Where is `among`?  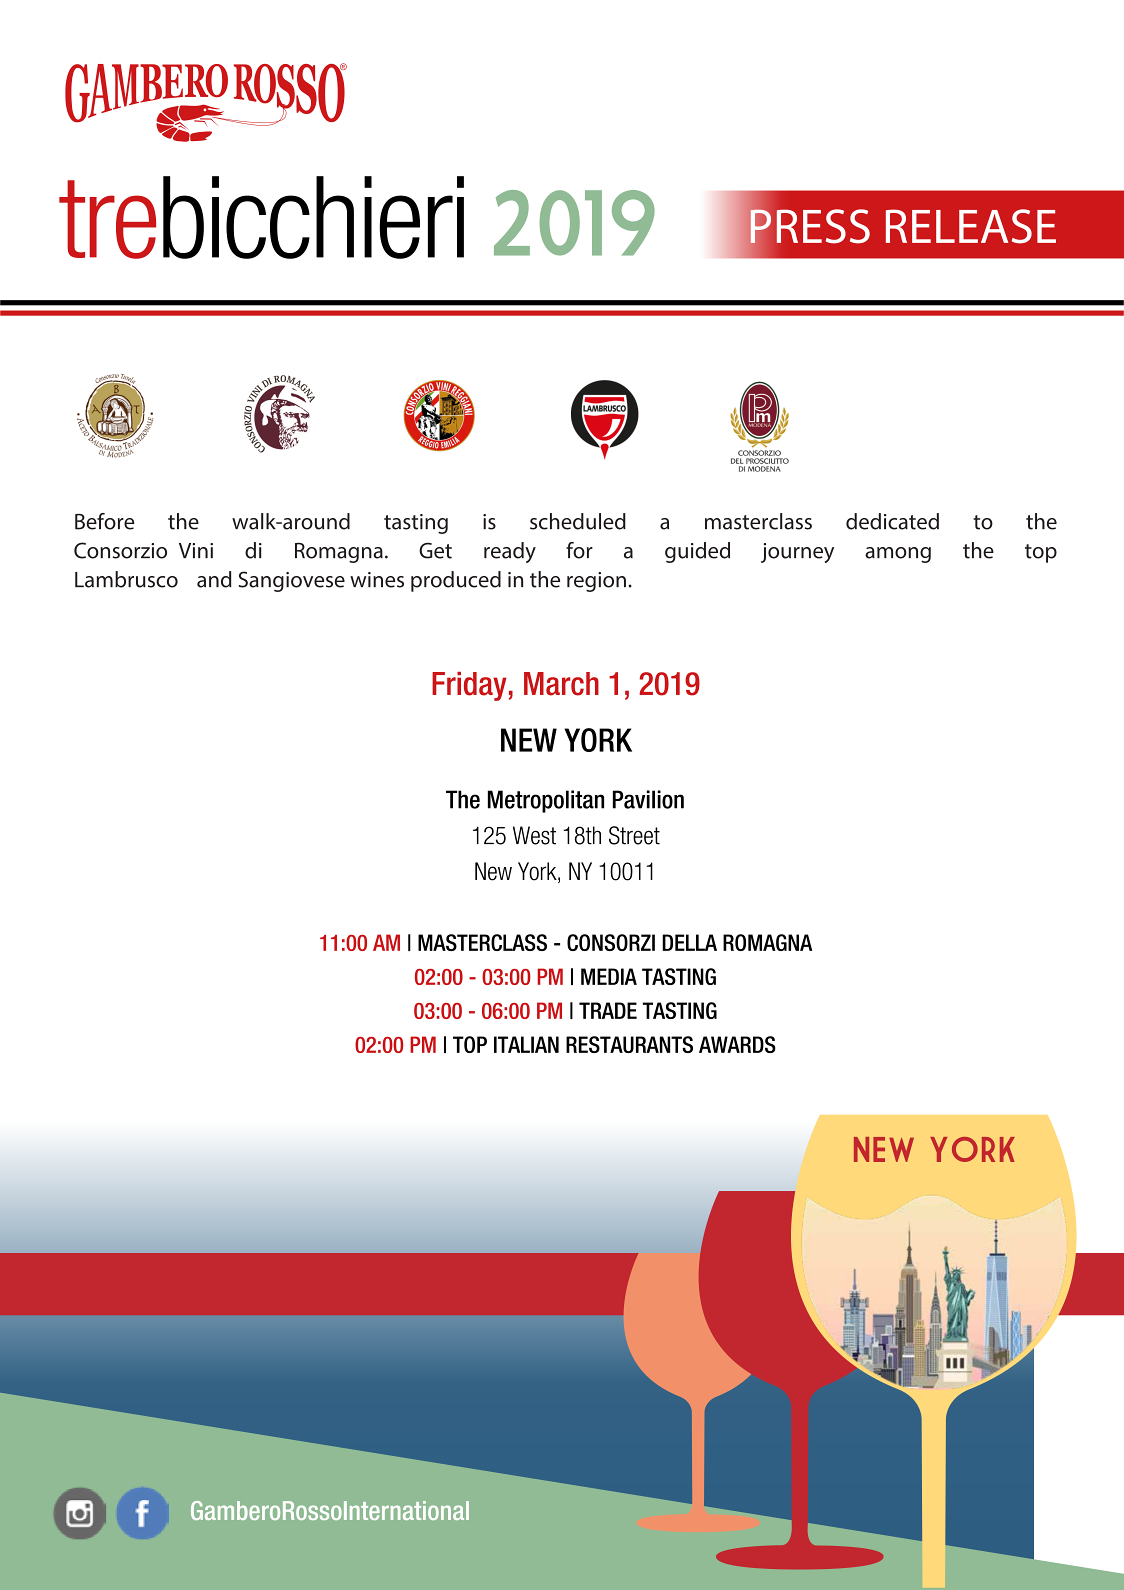
among is located at coordinates (898, 555).
